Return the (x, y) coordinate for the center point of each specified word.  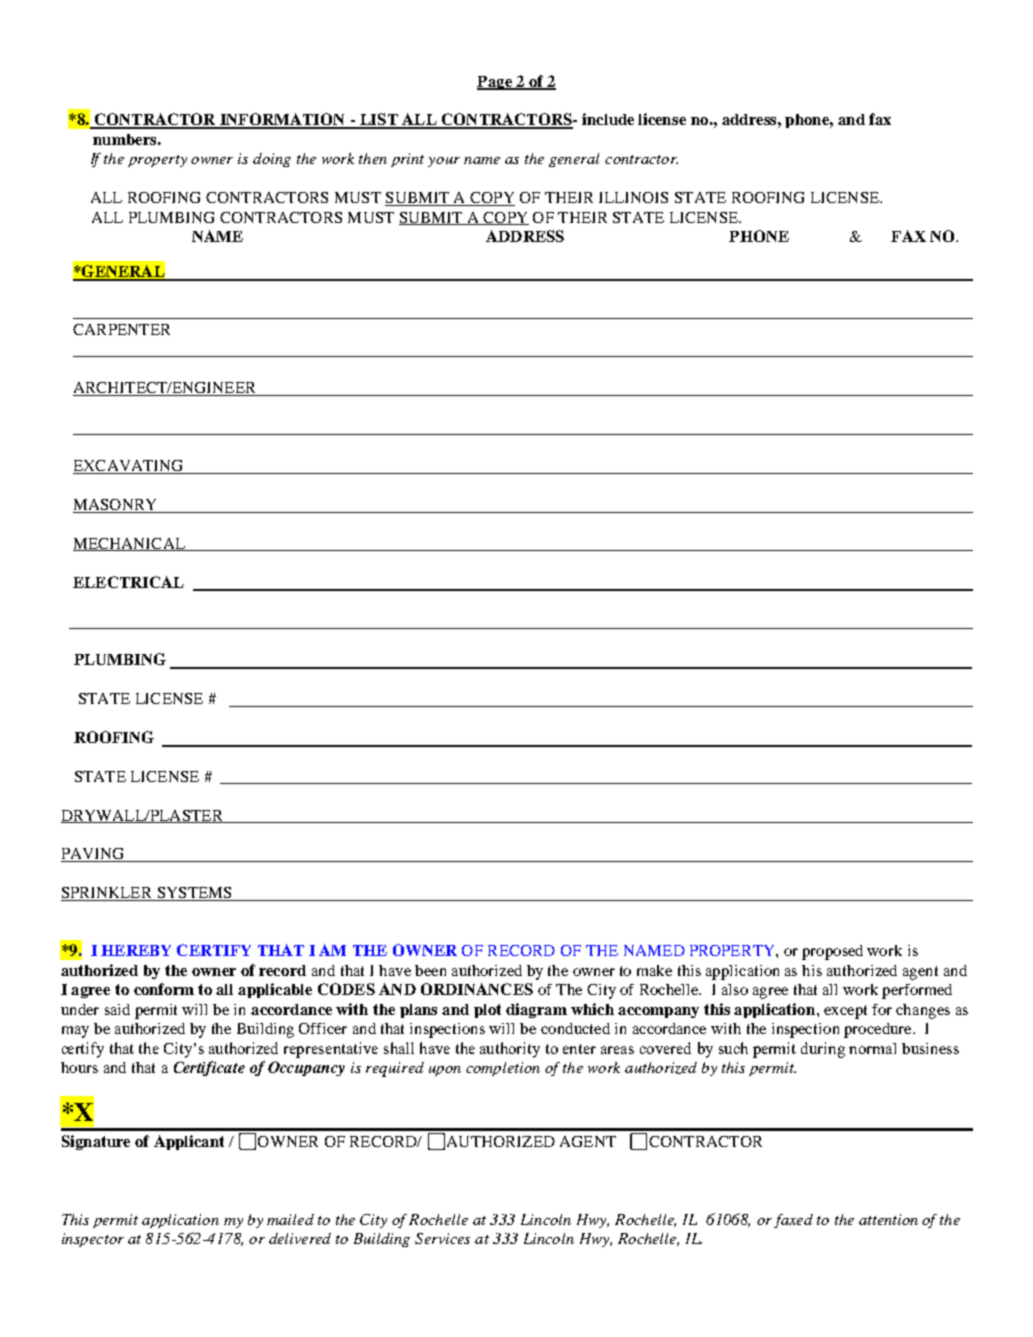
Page (495, 83)
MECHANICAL (130, 544)
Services (442, 1238)
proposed (832, 952)
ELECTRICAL (128, 582)
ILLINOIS (633, 197)
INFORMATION (282, 120)
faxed (793, 1221)
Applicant (189, 1142)
